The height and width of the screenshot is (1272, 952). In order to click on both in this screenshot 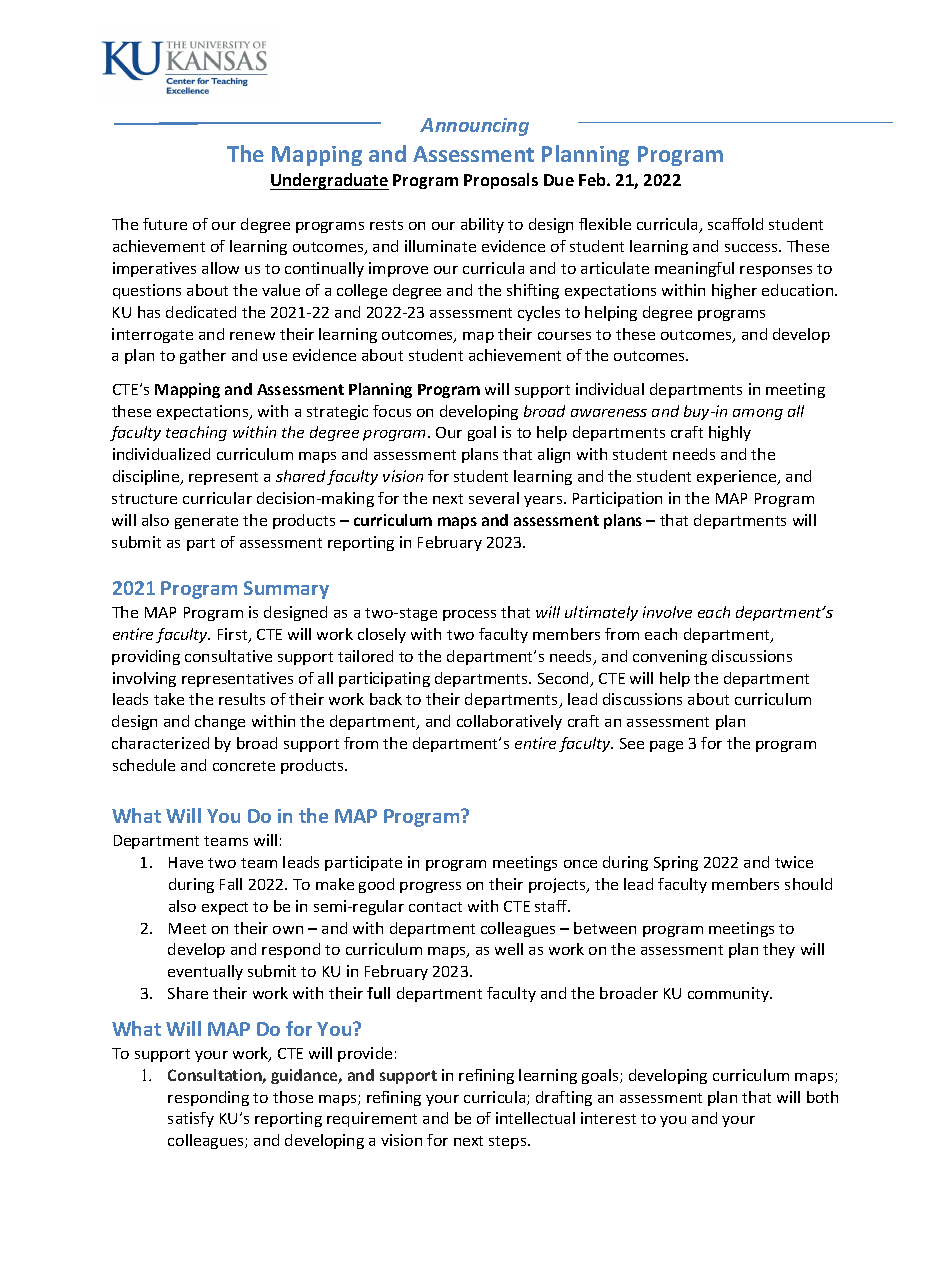, I will do `click(822, 1097)`.
